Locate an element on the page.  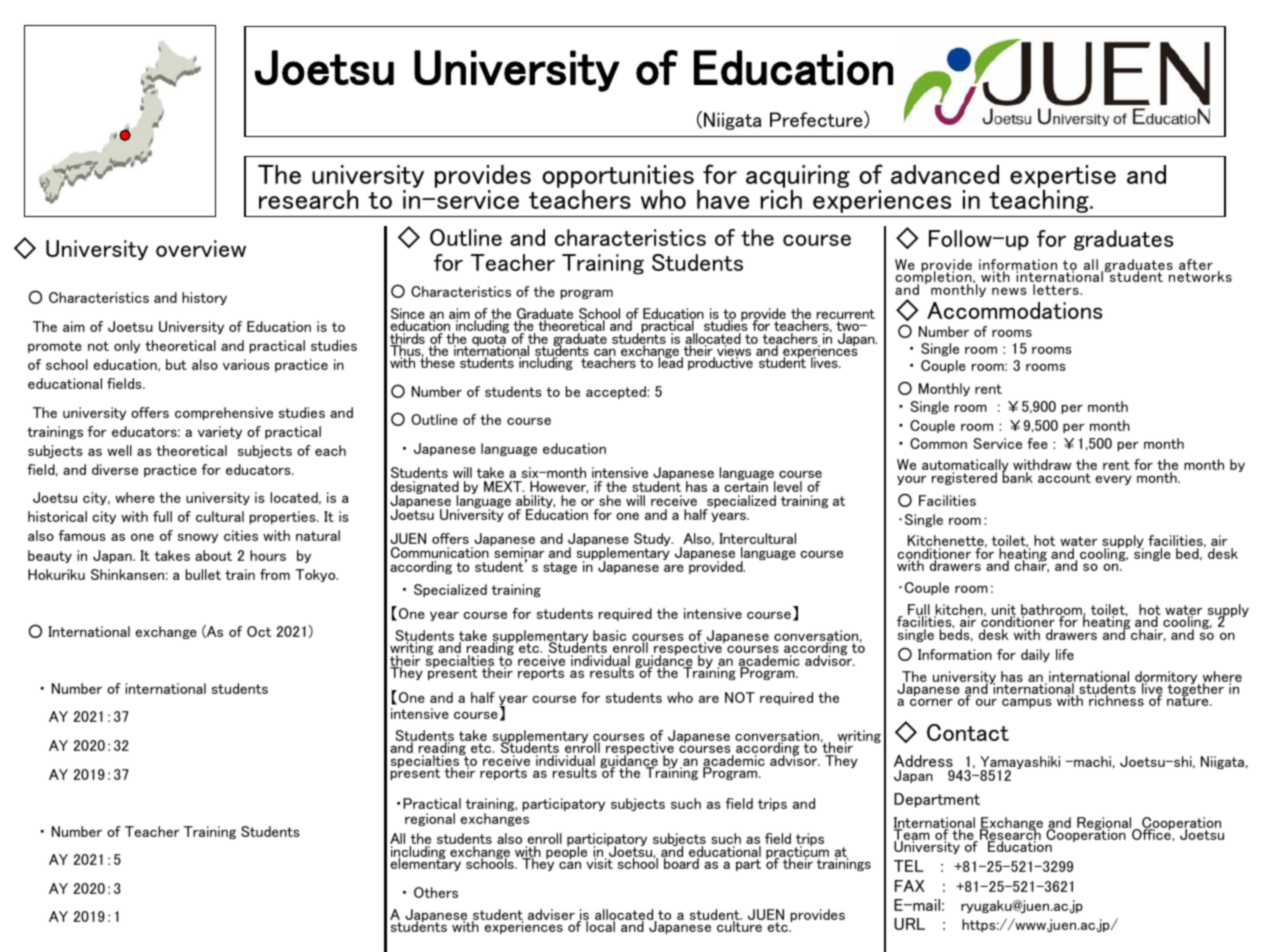
Oct is located at coordinates (259, 631).
